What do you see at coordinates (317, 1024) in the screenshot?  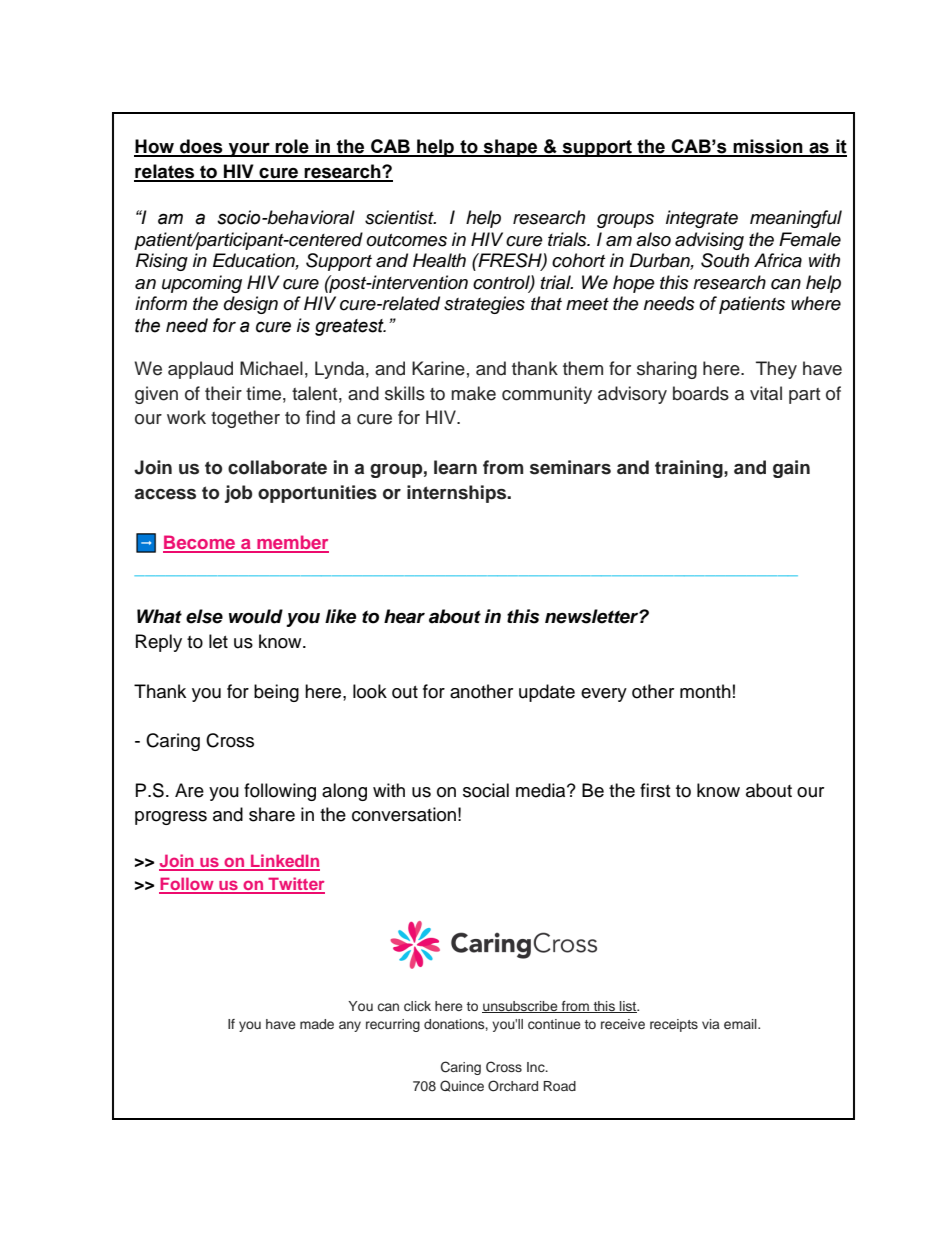 I see `made` at bounding box center [317, 1024].
